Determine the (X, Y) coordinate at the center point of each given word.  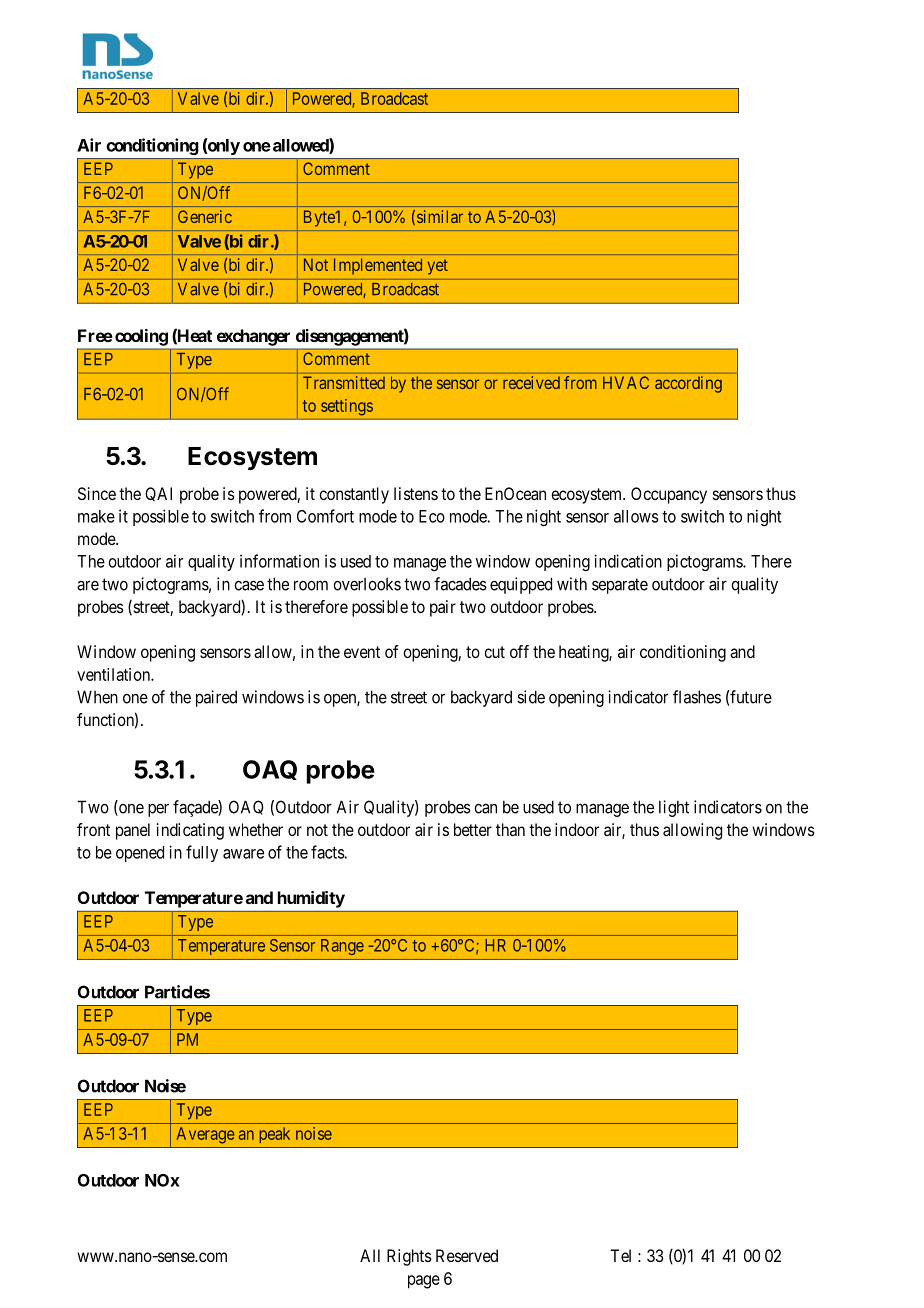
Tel (620, 1255)
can (485, 809)
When (97, 697)
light (674, 808)
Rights (409, 1257)
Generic (205, 216)
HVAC (626, 382)
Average (205, 1135)
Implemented (378, 266)
